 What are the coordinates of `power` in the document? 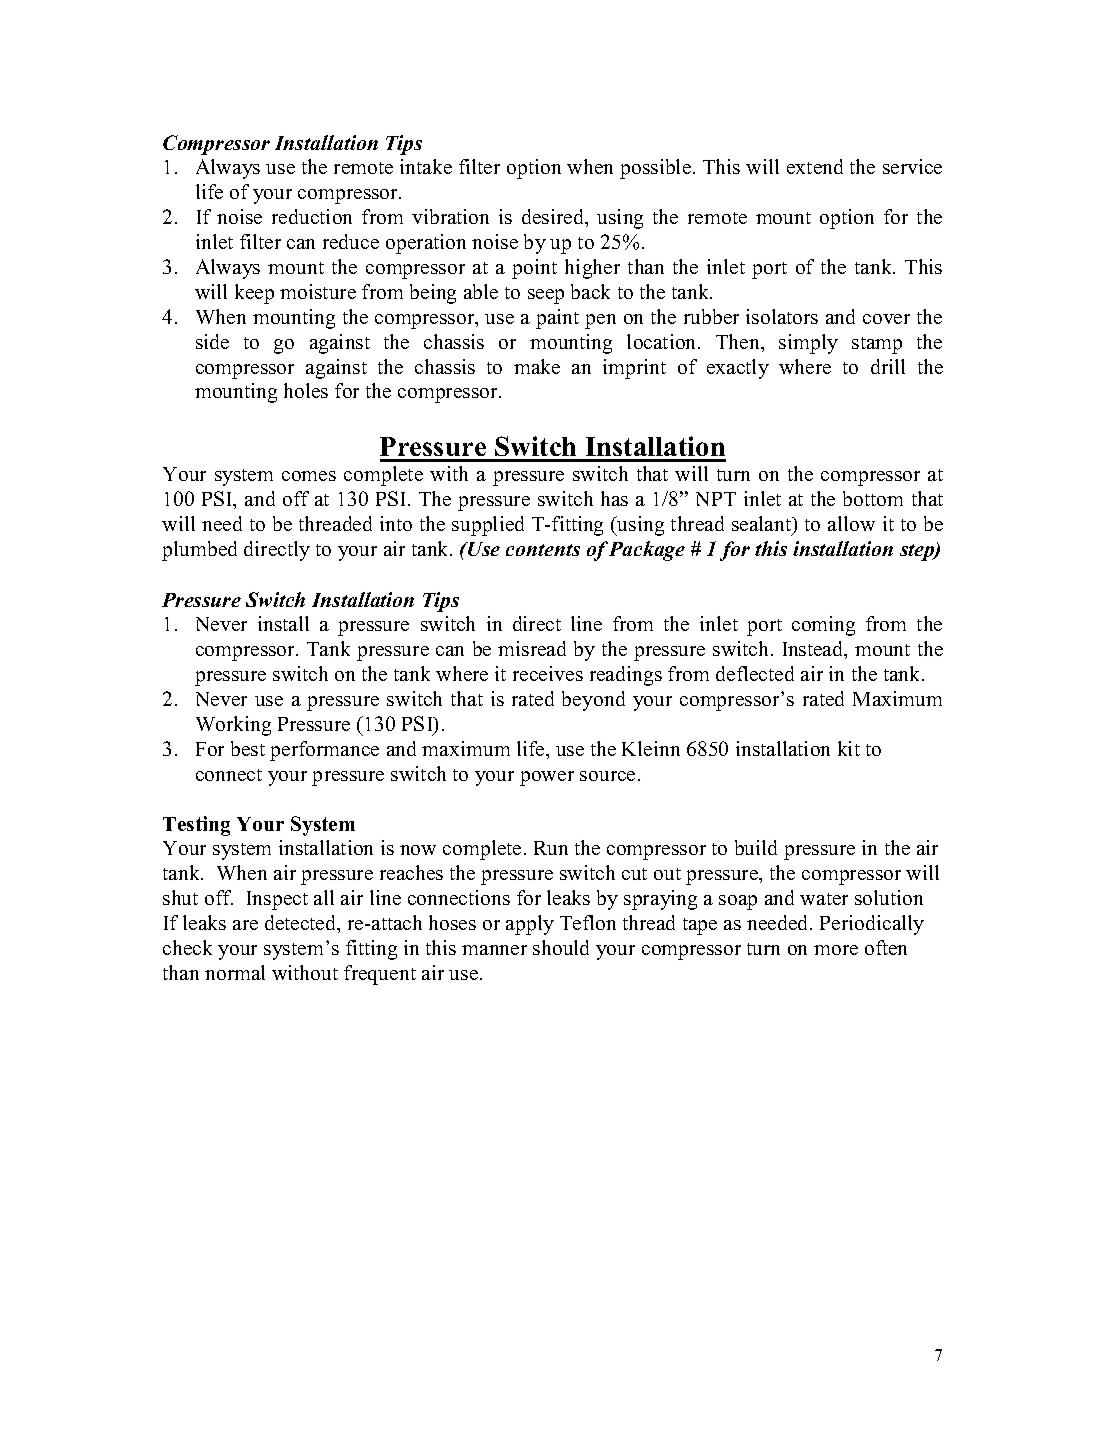 It's located at (547, 778).
